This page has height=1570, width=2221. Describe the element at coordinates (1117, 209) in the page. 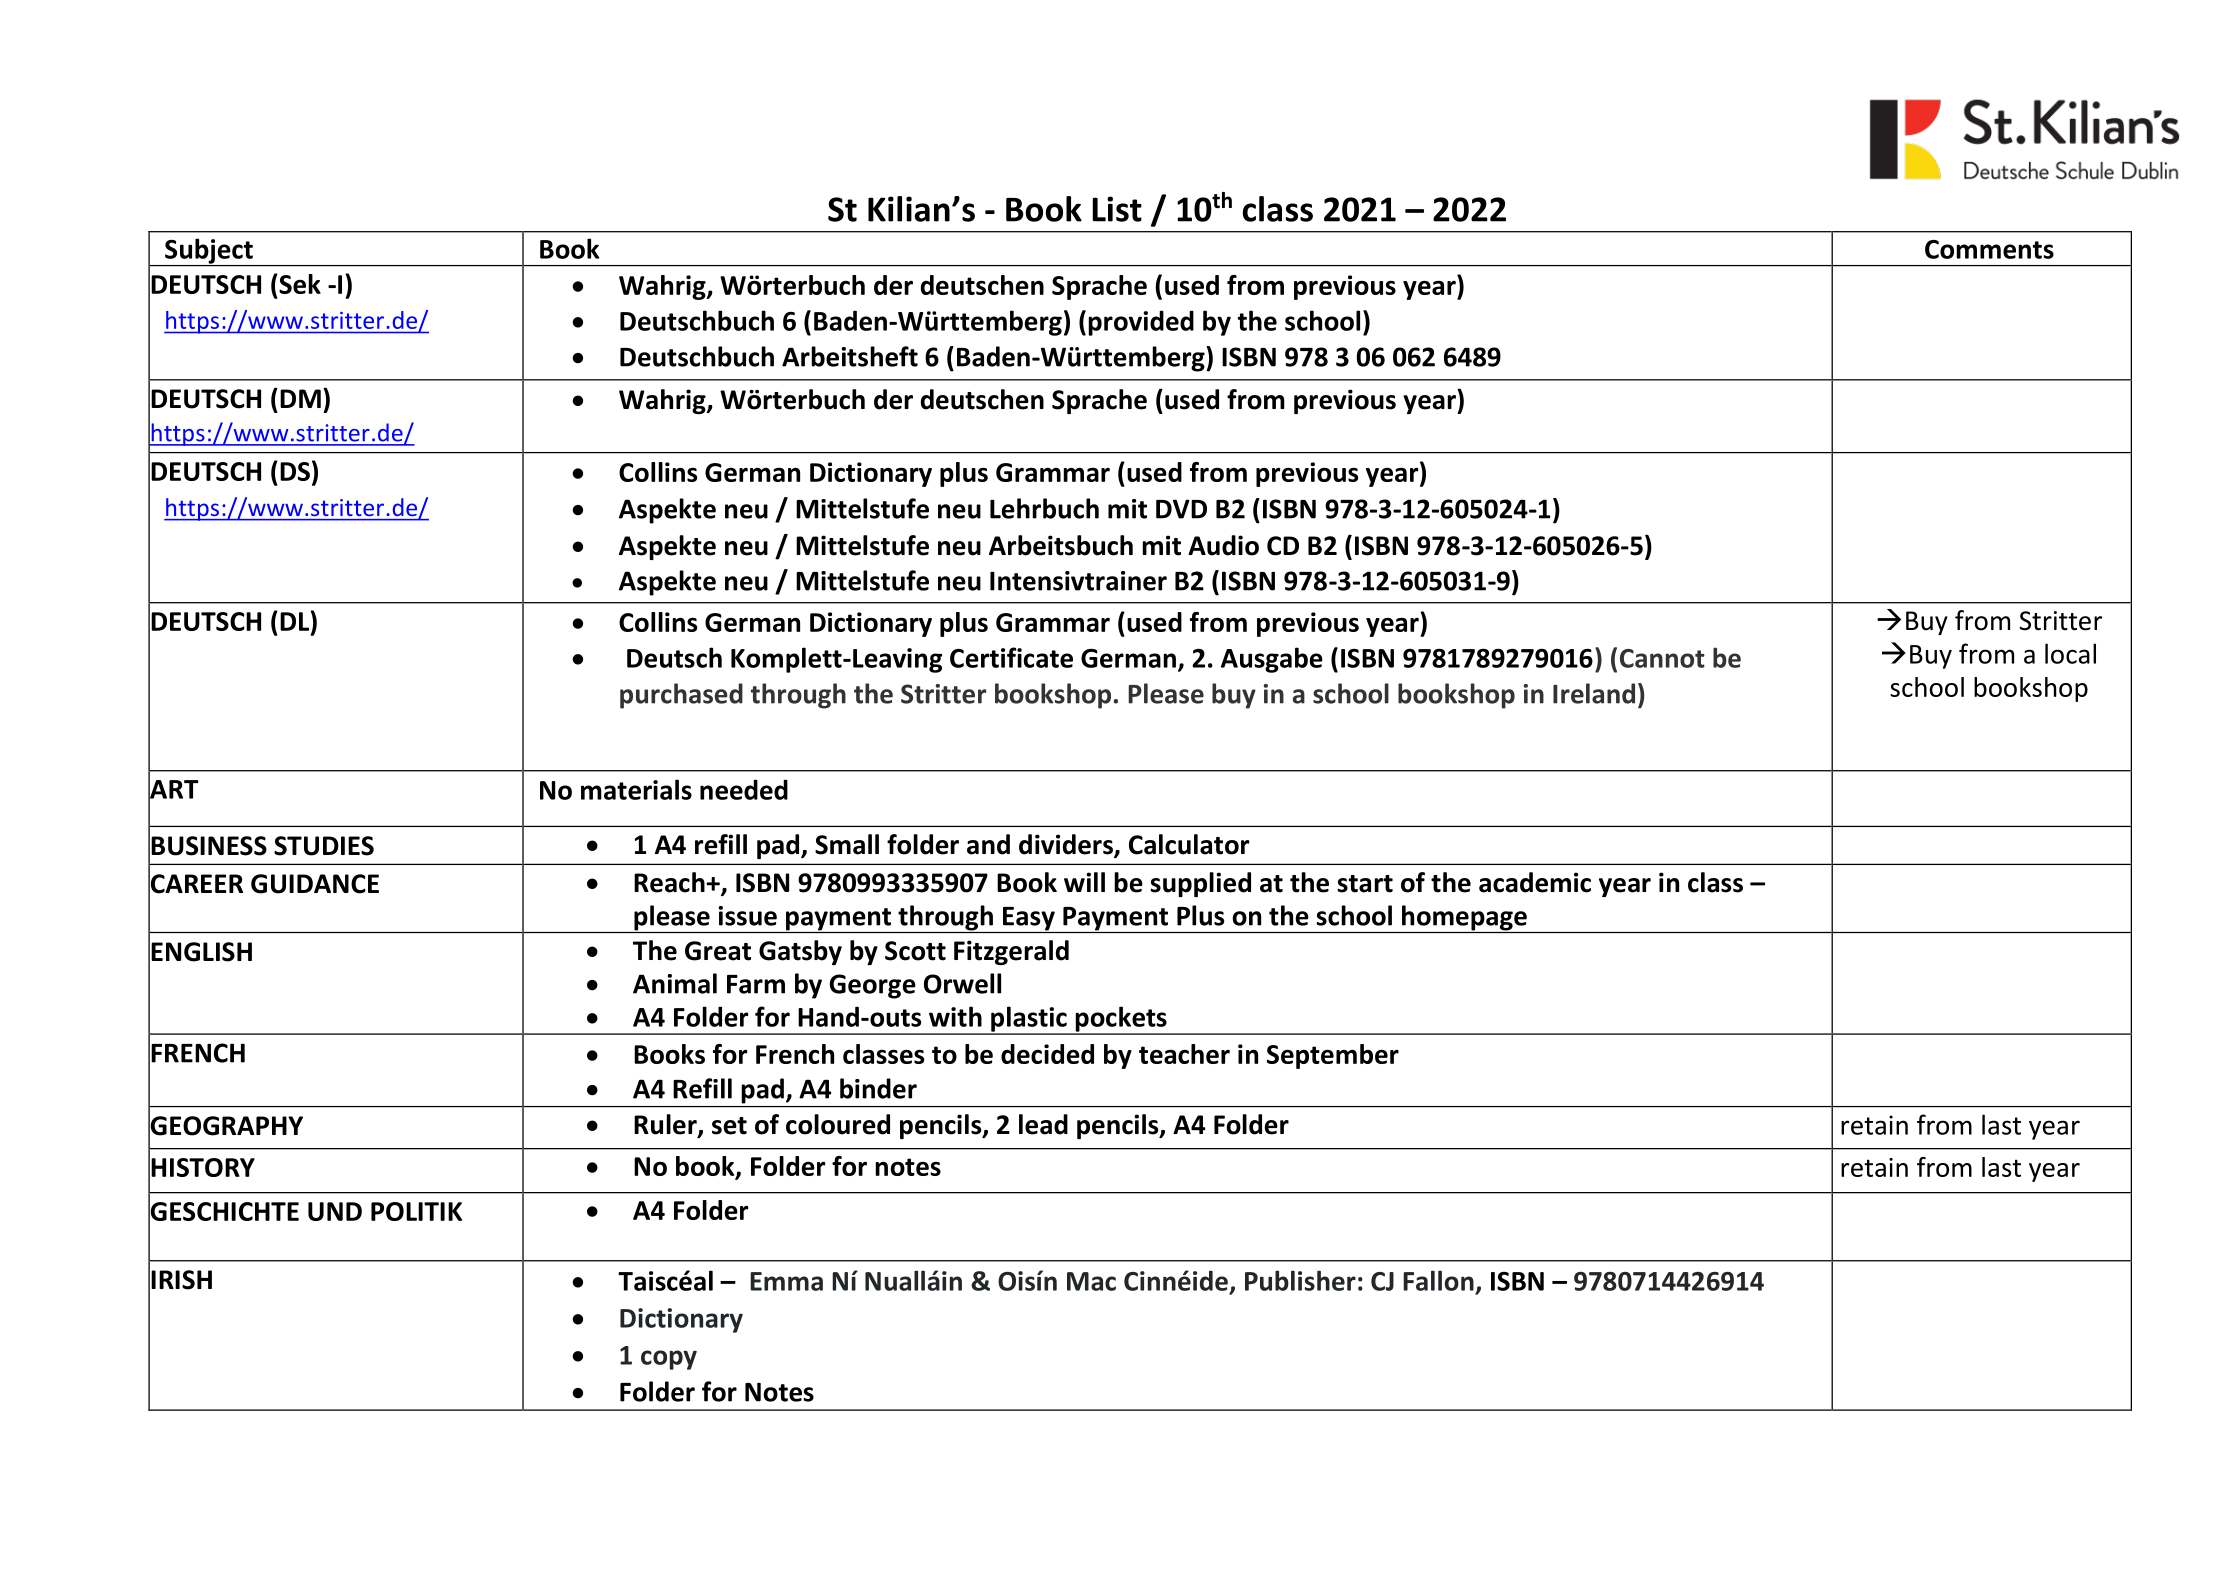

I see `List` at that location.
